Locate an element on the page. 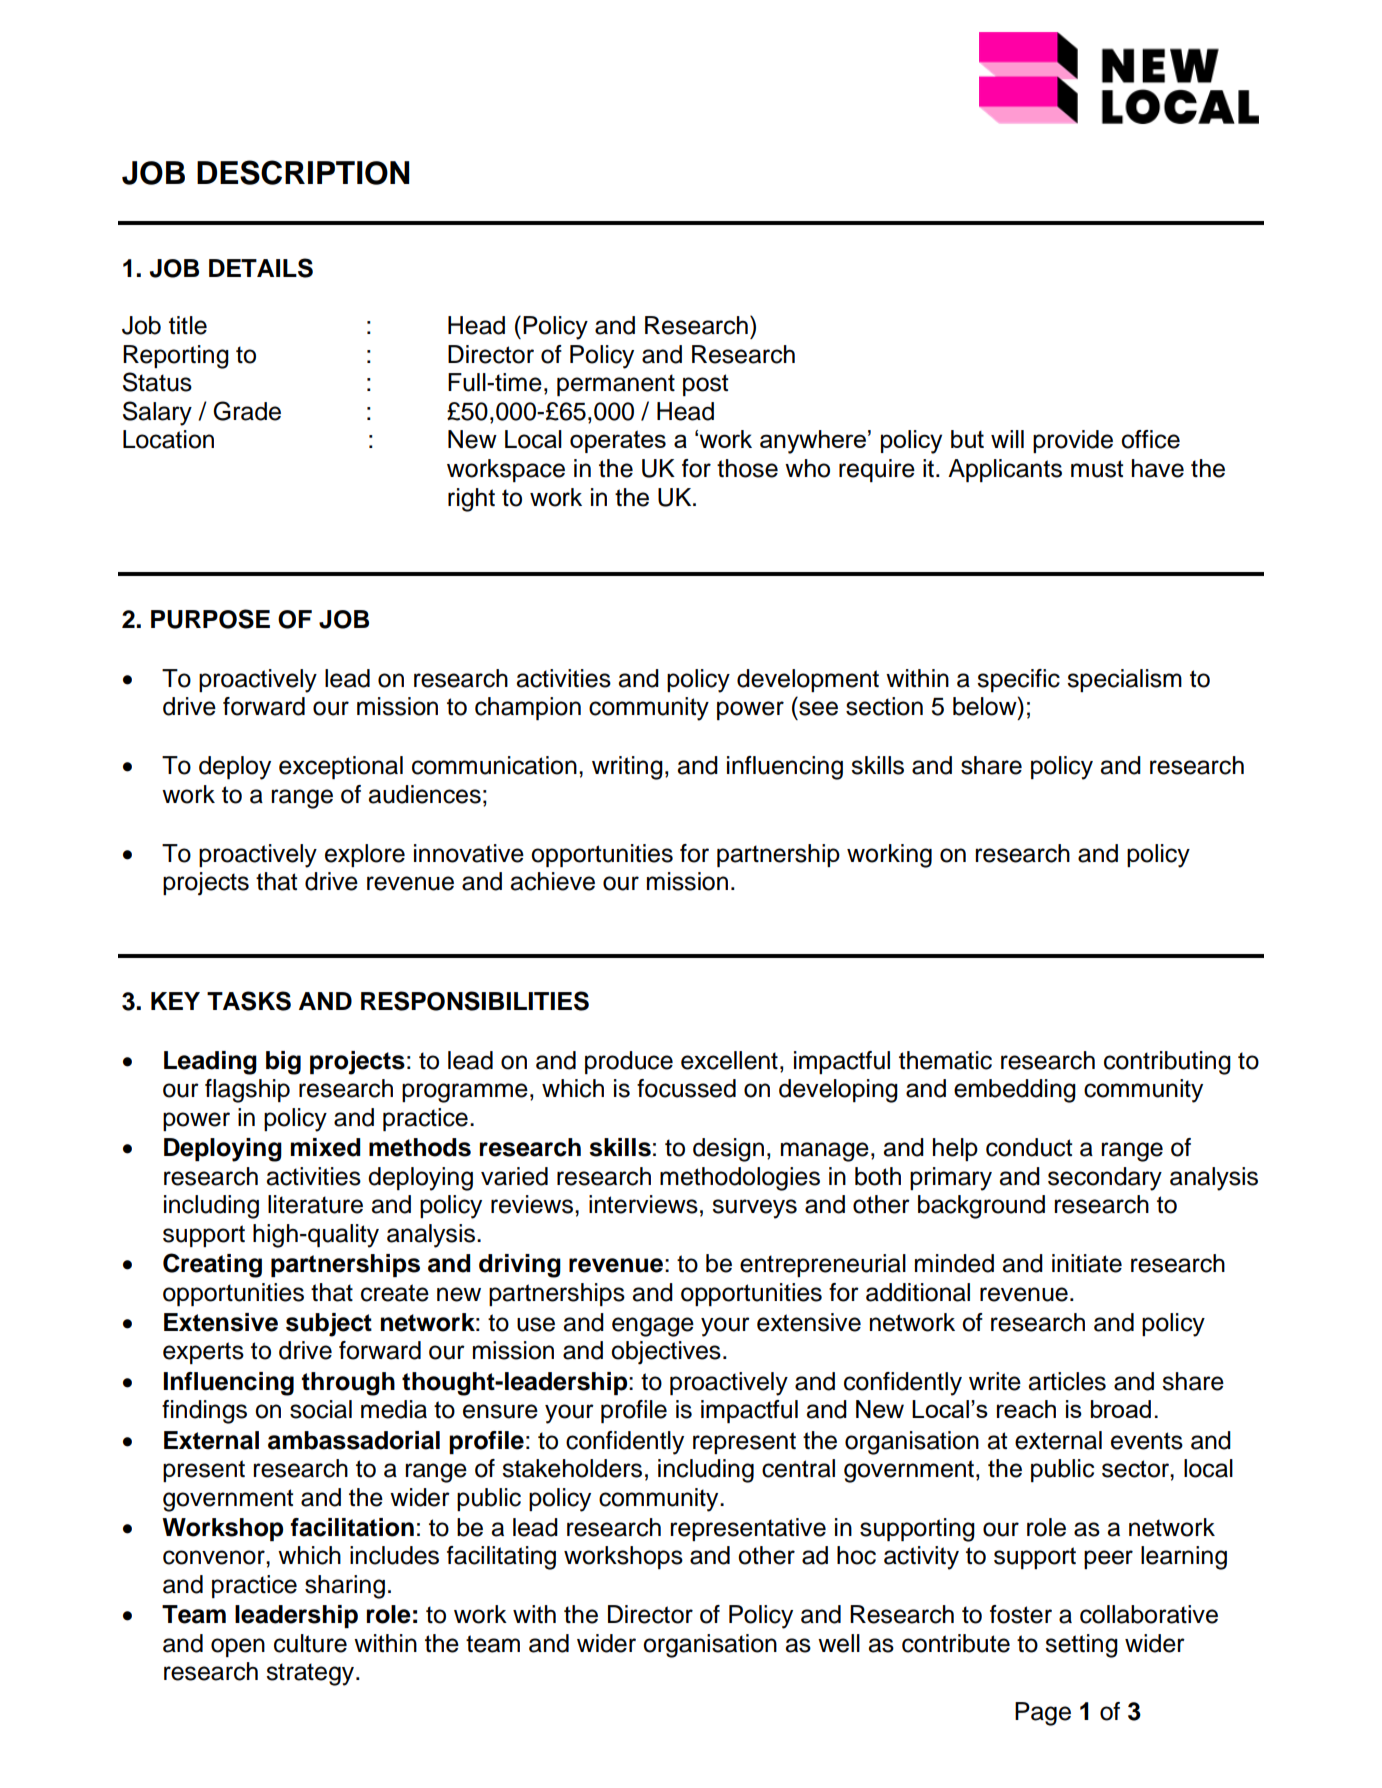 The height and width of the document is (1788, 1382). contributing is located at coordinates (1167, 1063).
